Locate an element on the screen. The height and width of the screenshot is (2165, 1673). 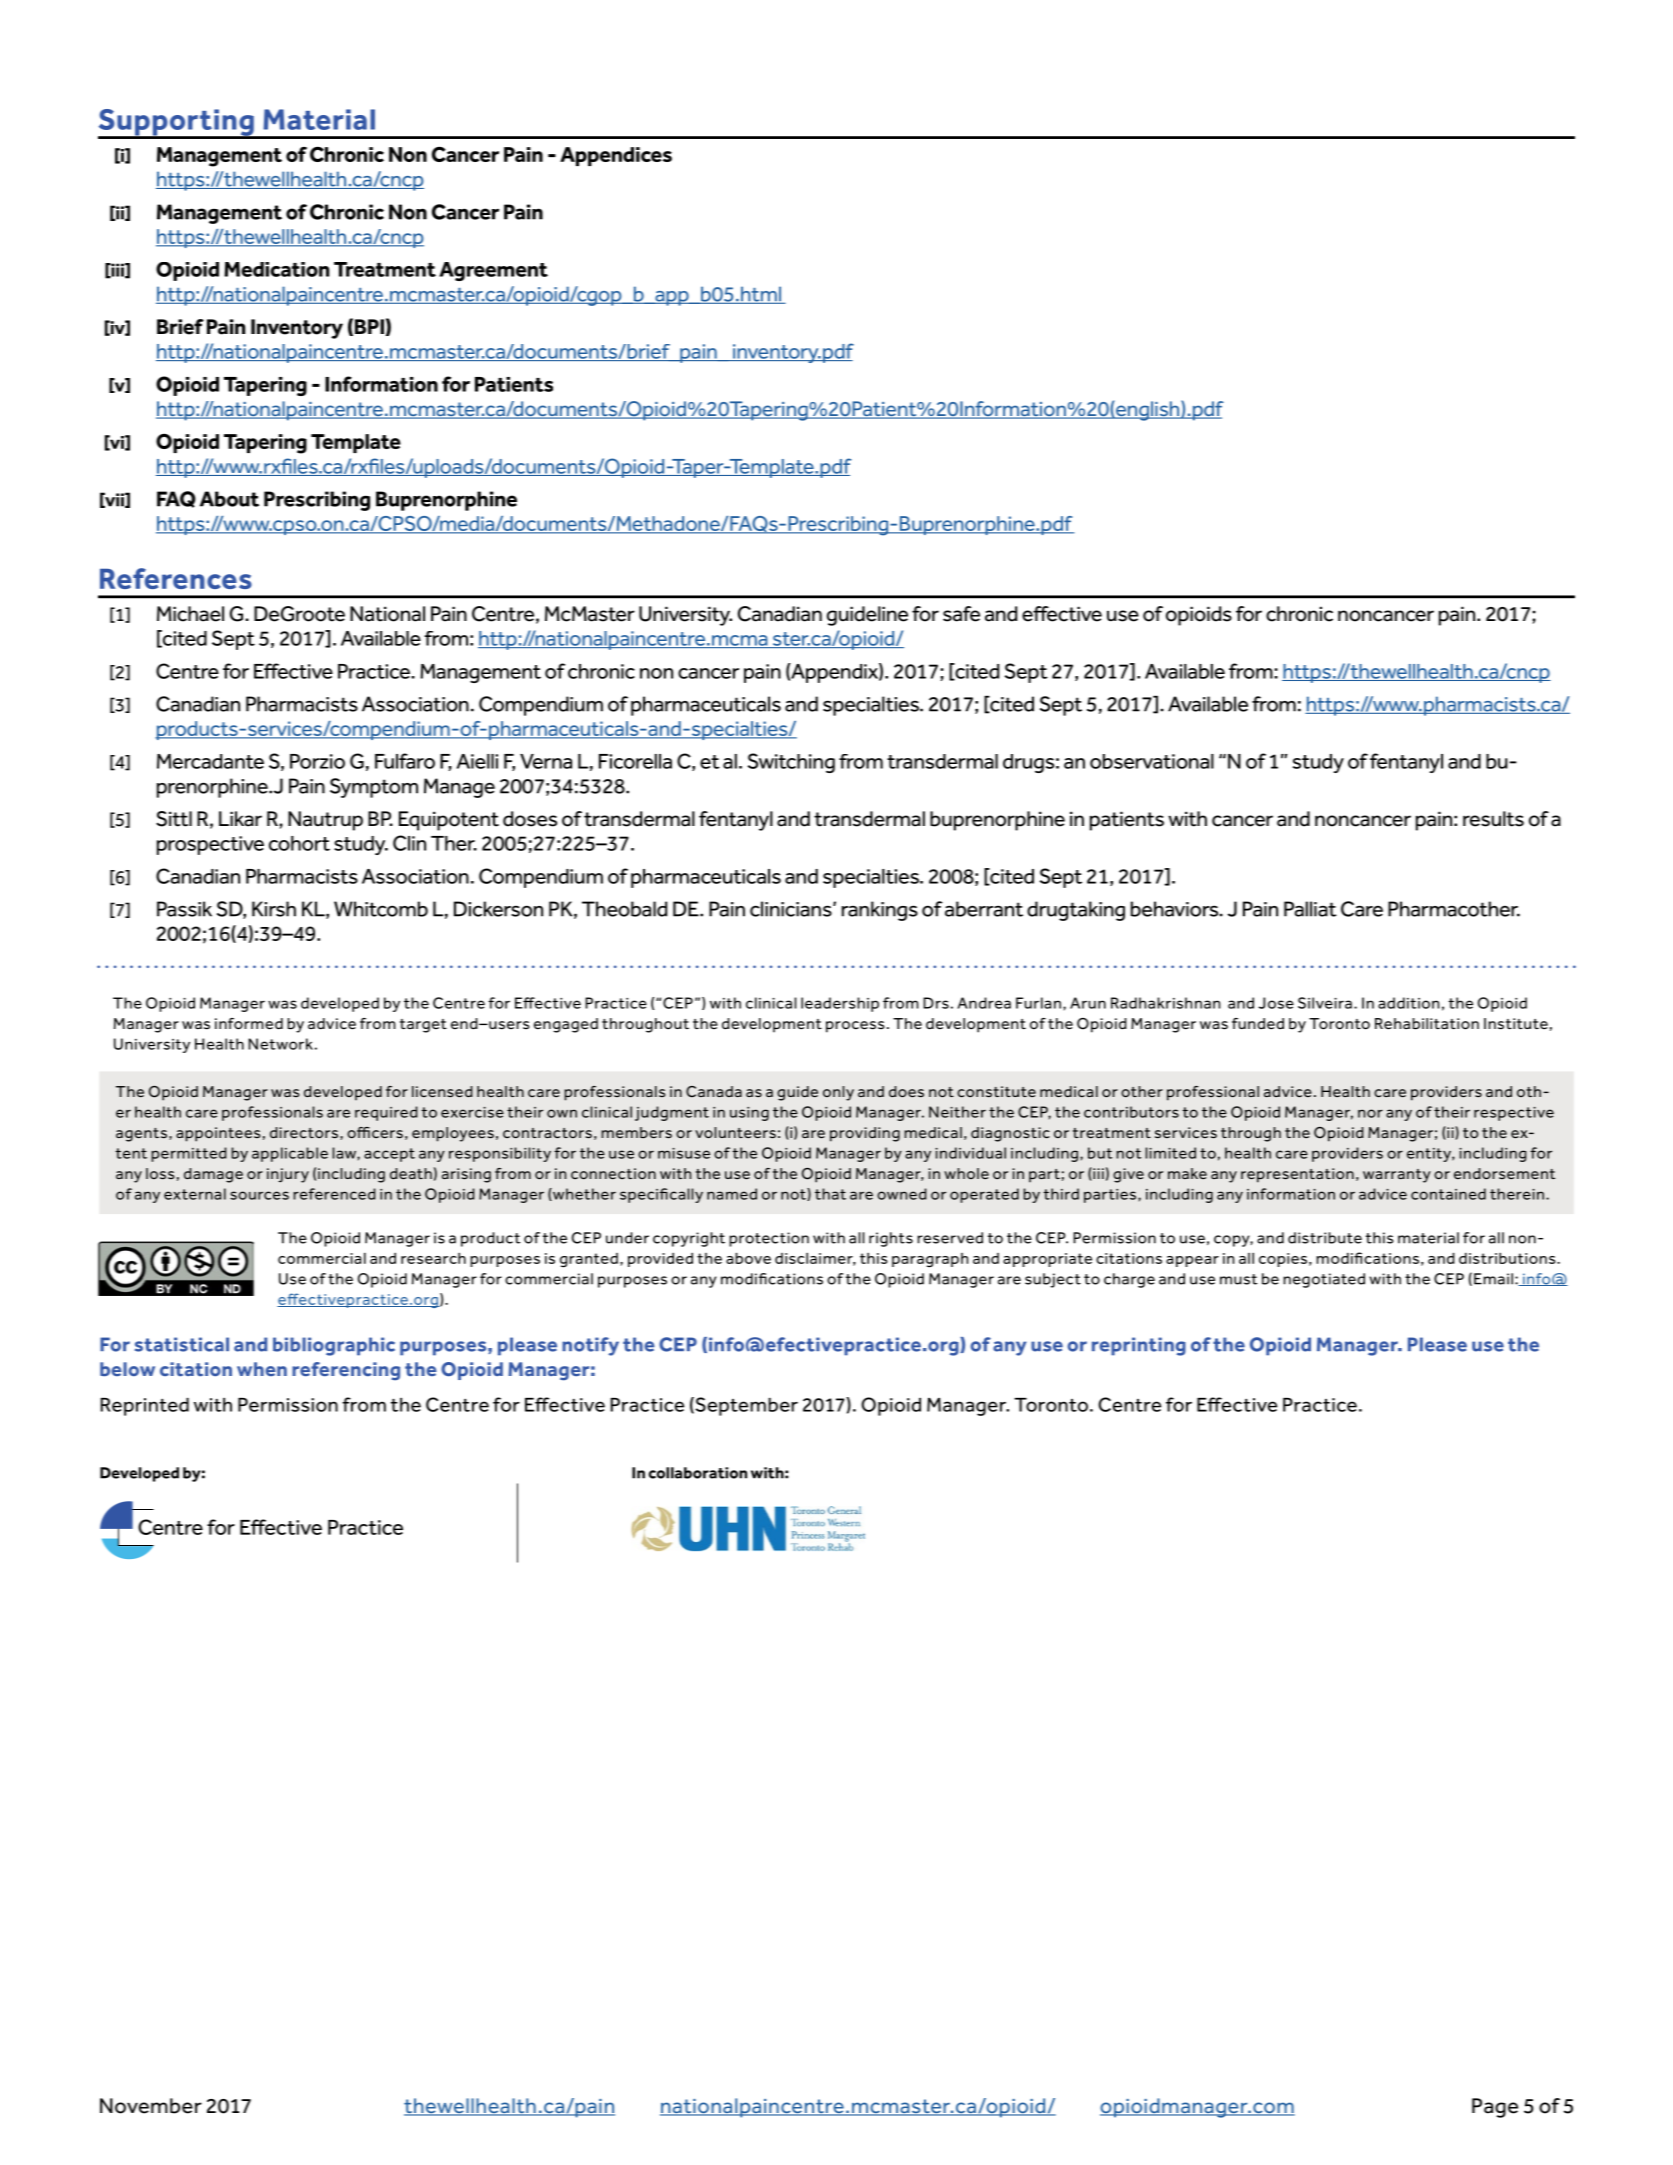
collaboration is located at coordinates (697, 1473).
